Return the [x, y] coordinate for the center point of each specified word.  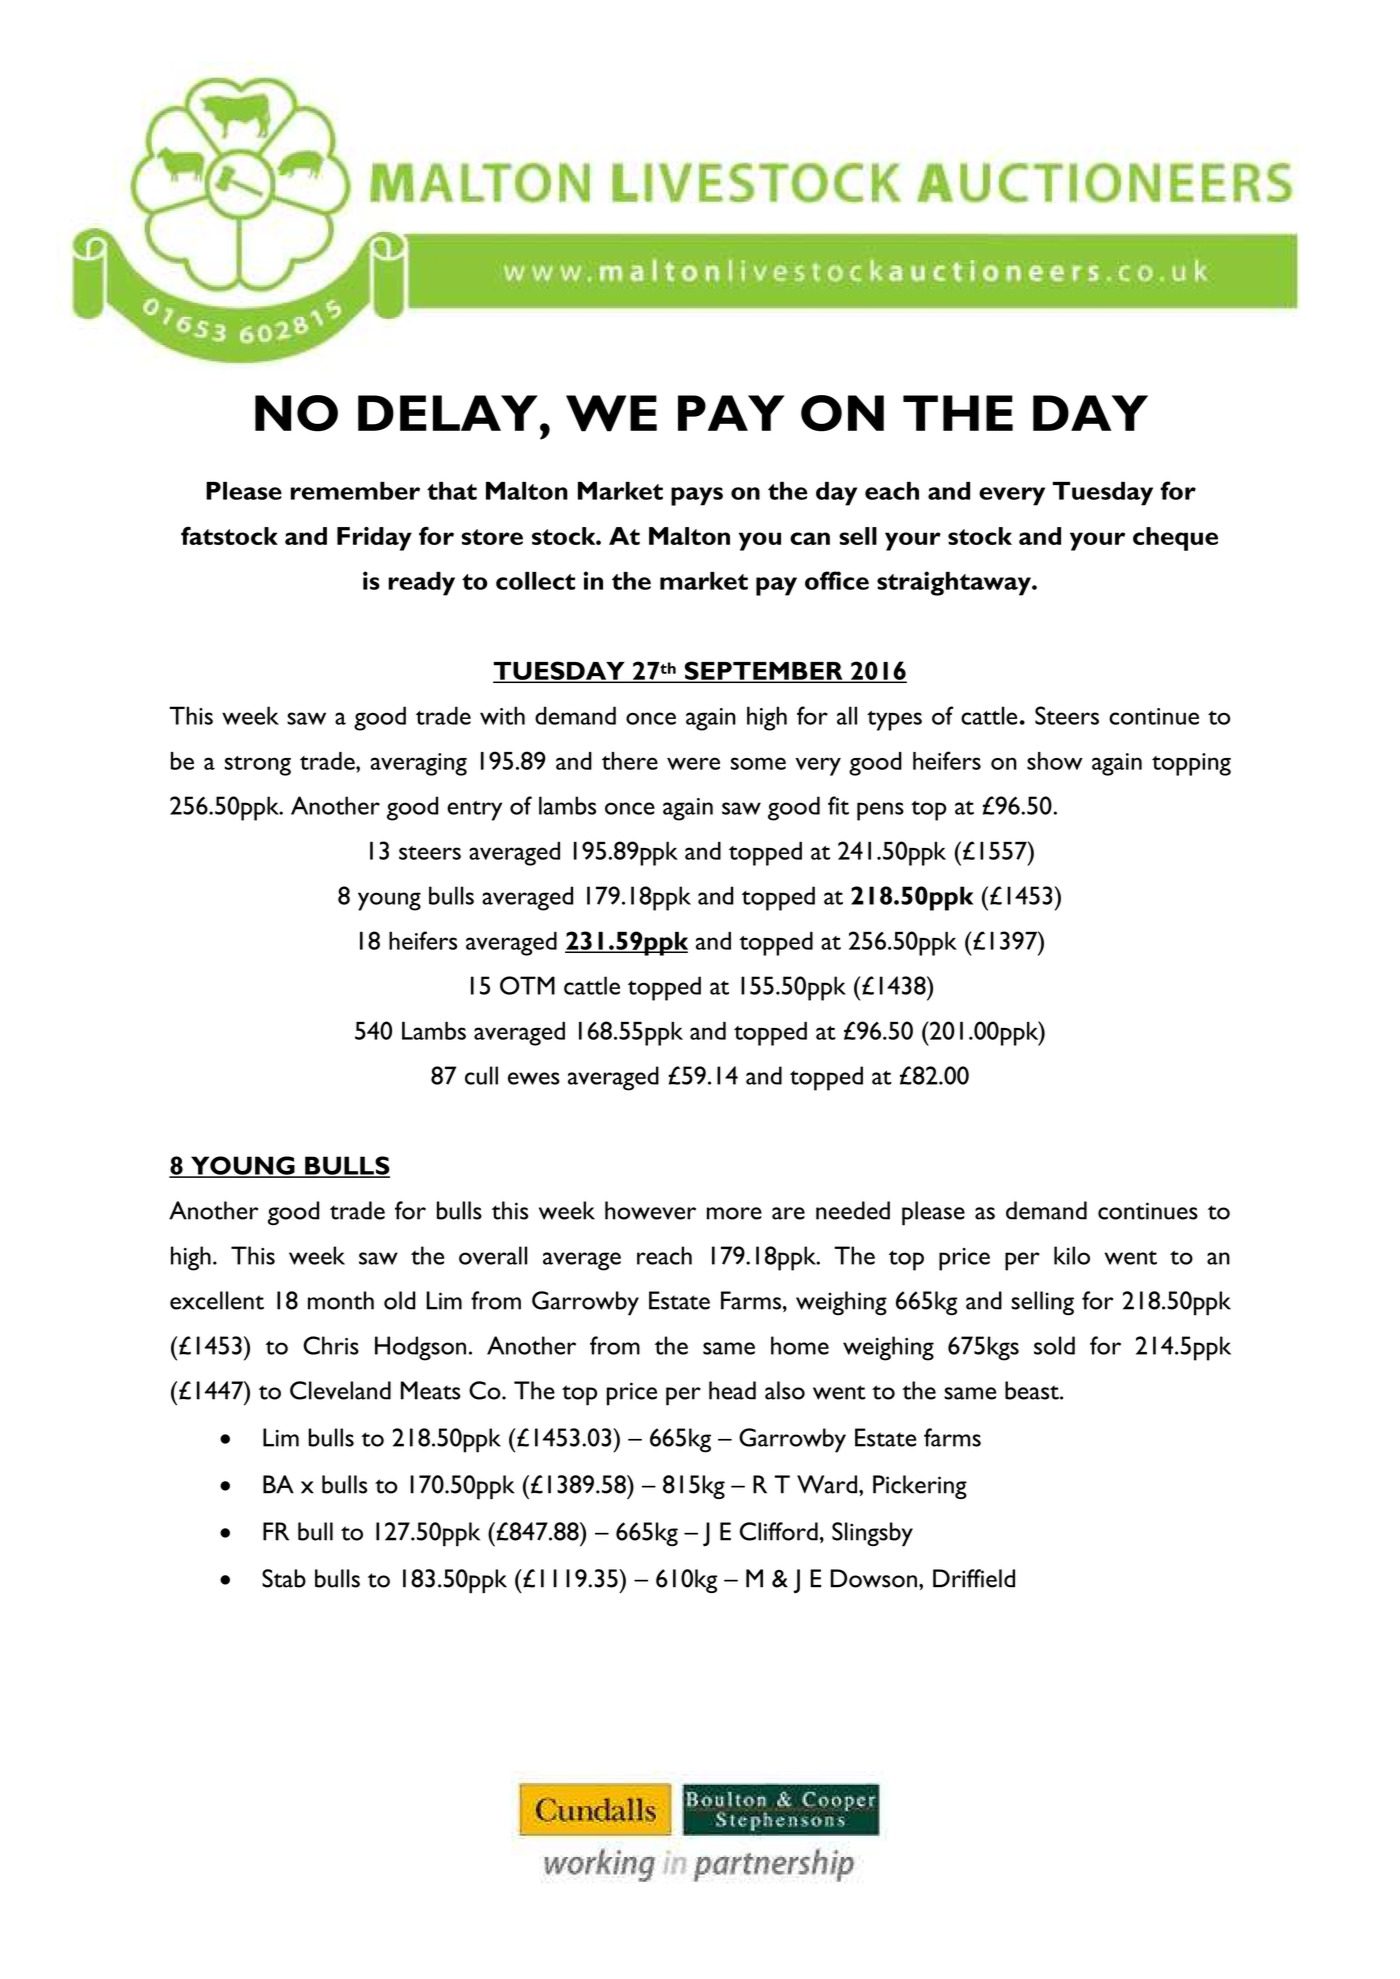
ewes [534, 1078]
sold [1054, 1345]
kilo [1072, 1255]
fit [838, 805]
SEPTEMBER [763, 671]
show [1055, 761]
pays [697, 496]
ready [421, 584]
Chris [331, 1345]
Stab [284, 1578]
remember [355, 491]
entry [474, 811]
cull [481, 1075]
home [800, 1345]
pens [880, 811]
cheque [1175, 539]
